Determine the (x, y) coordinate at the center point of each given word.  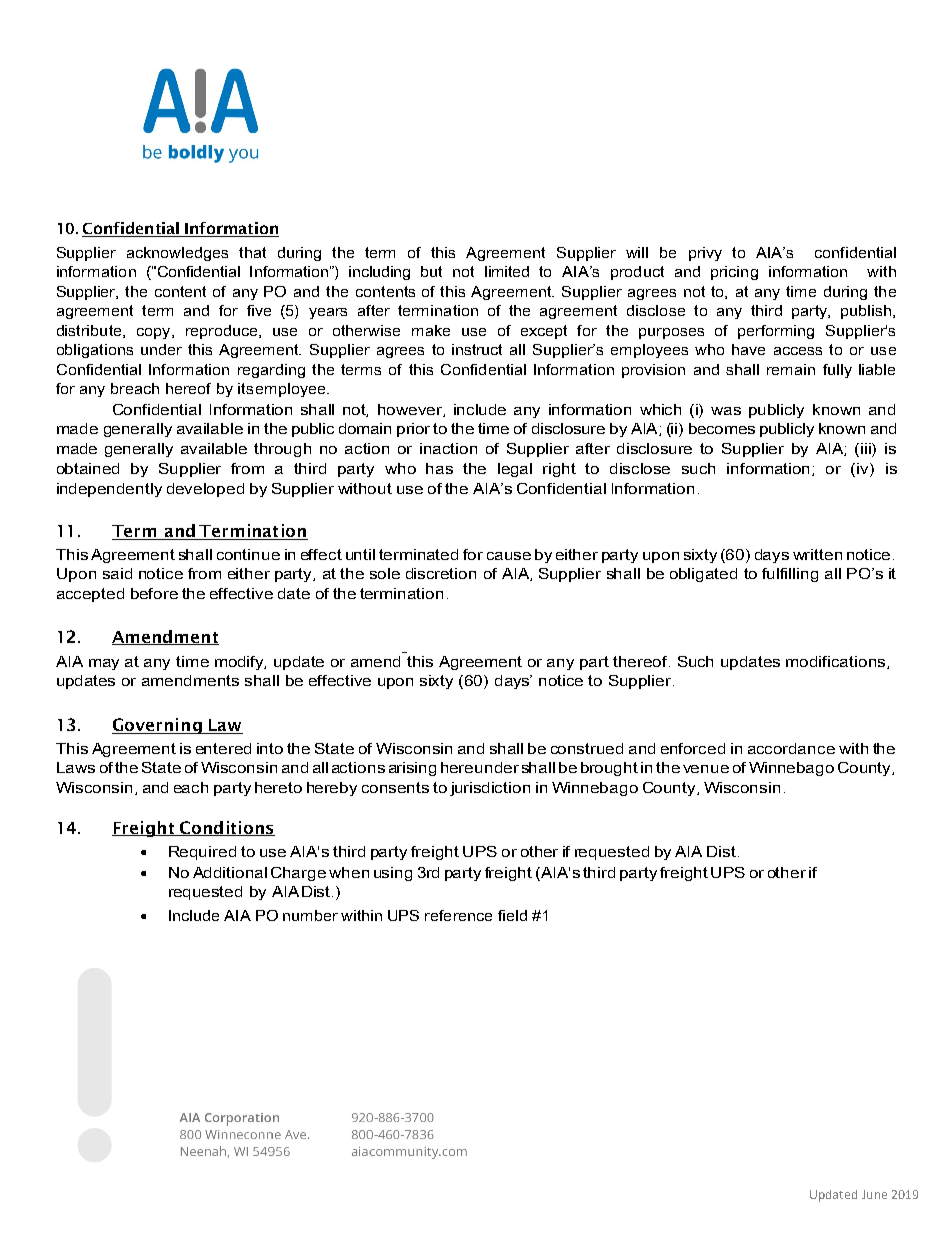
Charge (298, 874)
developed (205, 490)
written (817, 554)
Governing (158, 726)
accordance (791, 748)
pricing (734, 273)
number (310, 915)
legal (515, 470)
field (512, 915)
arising (412, 769)
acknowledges (177, 254)
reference (458, 915)
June (874, 1194)
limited (507, 271)
